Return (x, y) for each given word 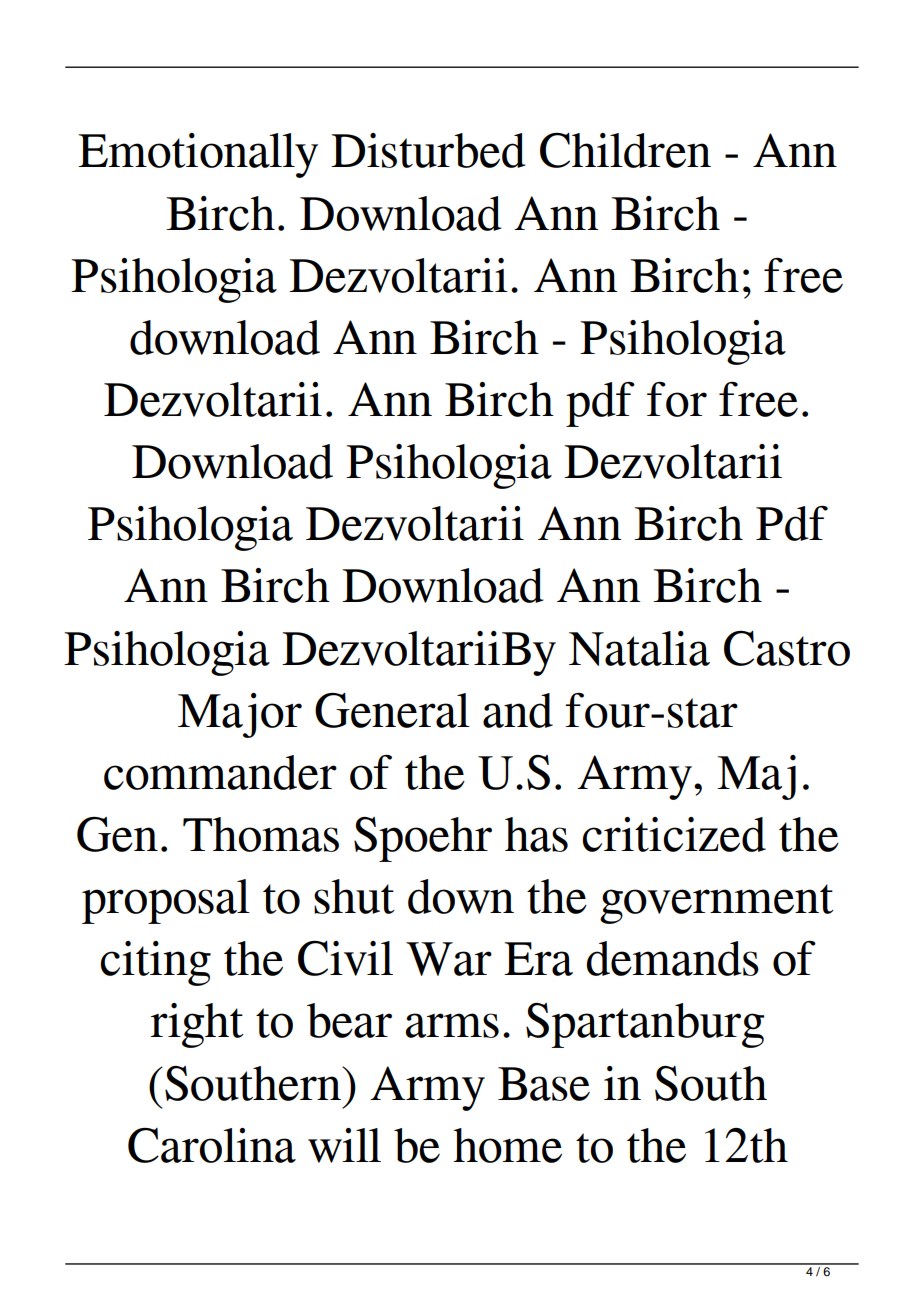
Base (544, 1084)
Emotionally (198, 155)
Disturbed (428, 150)
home (507, 1145)
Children (625, 150)
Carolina (212, 1145)
